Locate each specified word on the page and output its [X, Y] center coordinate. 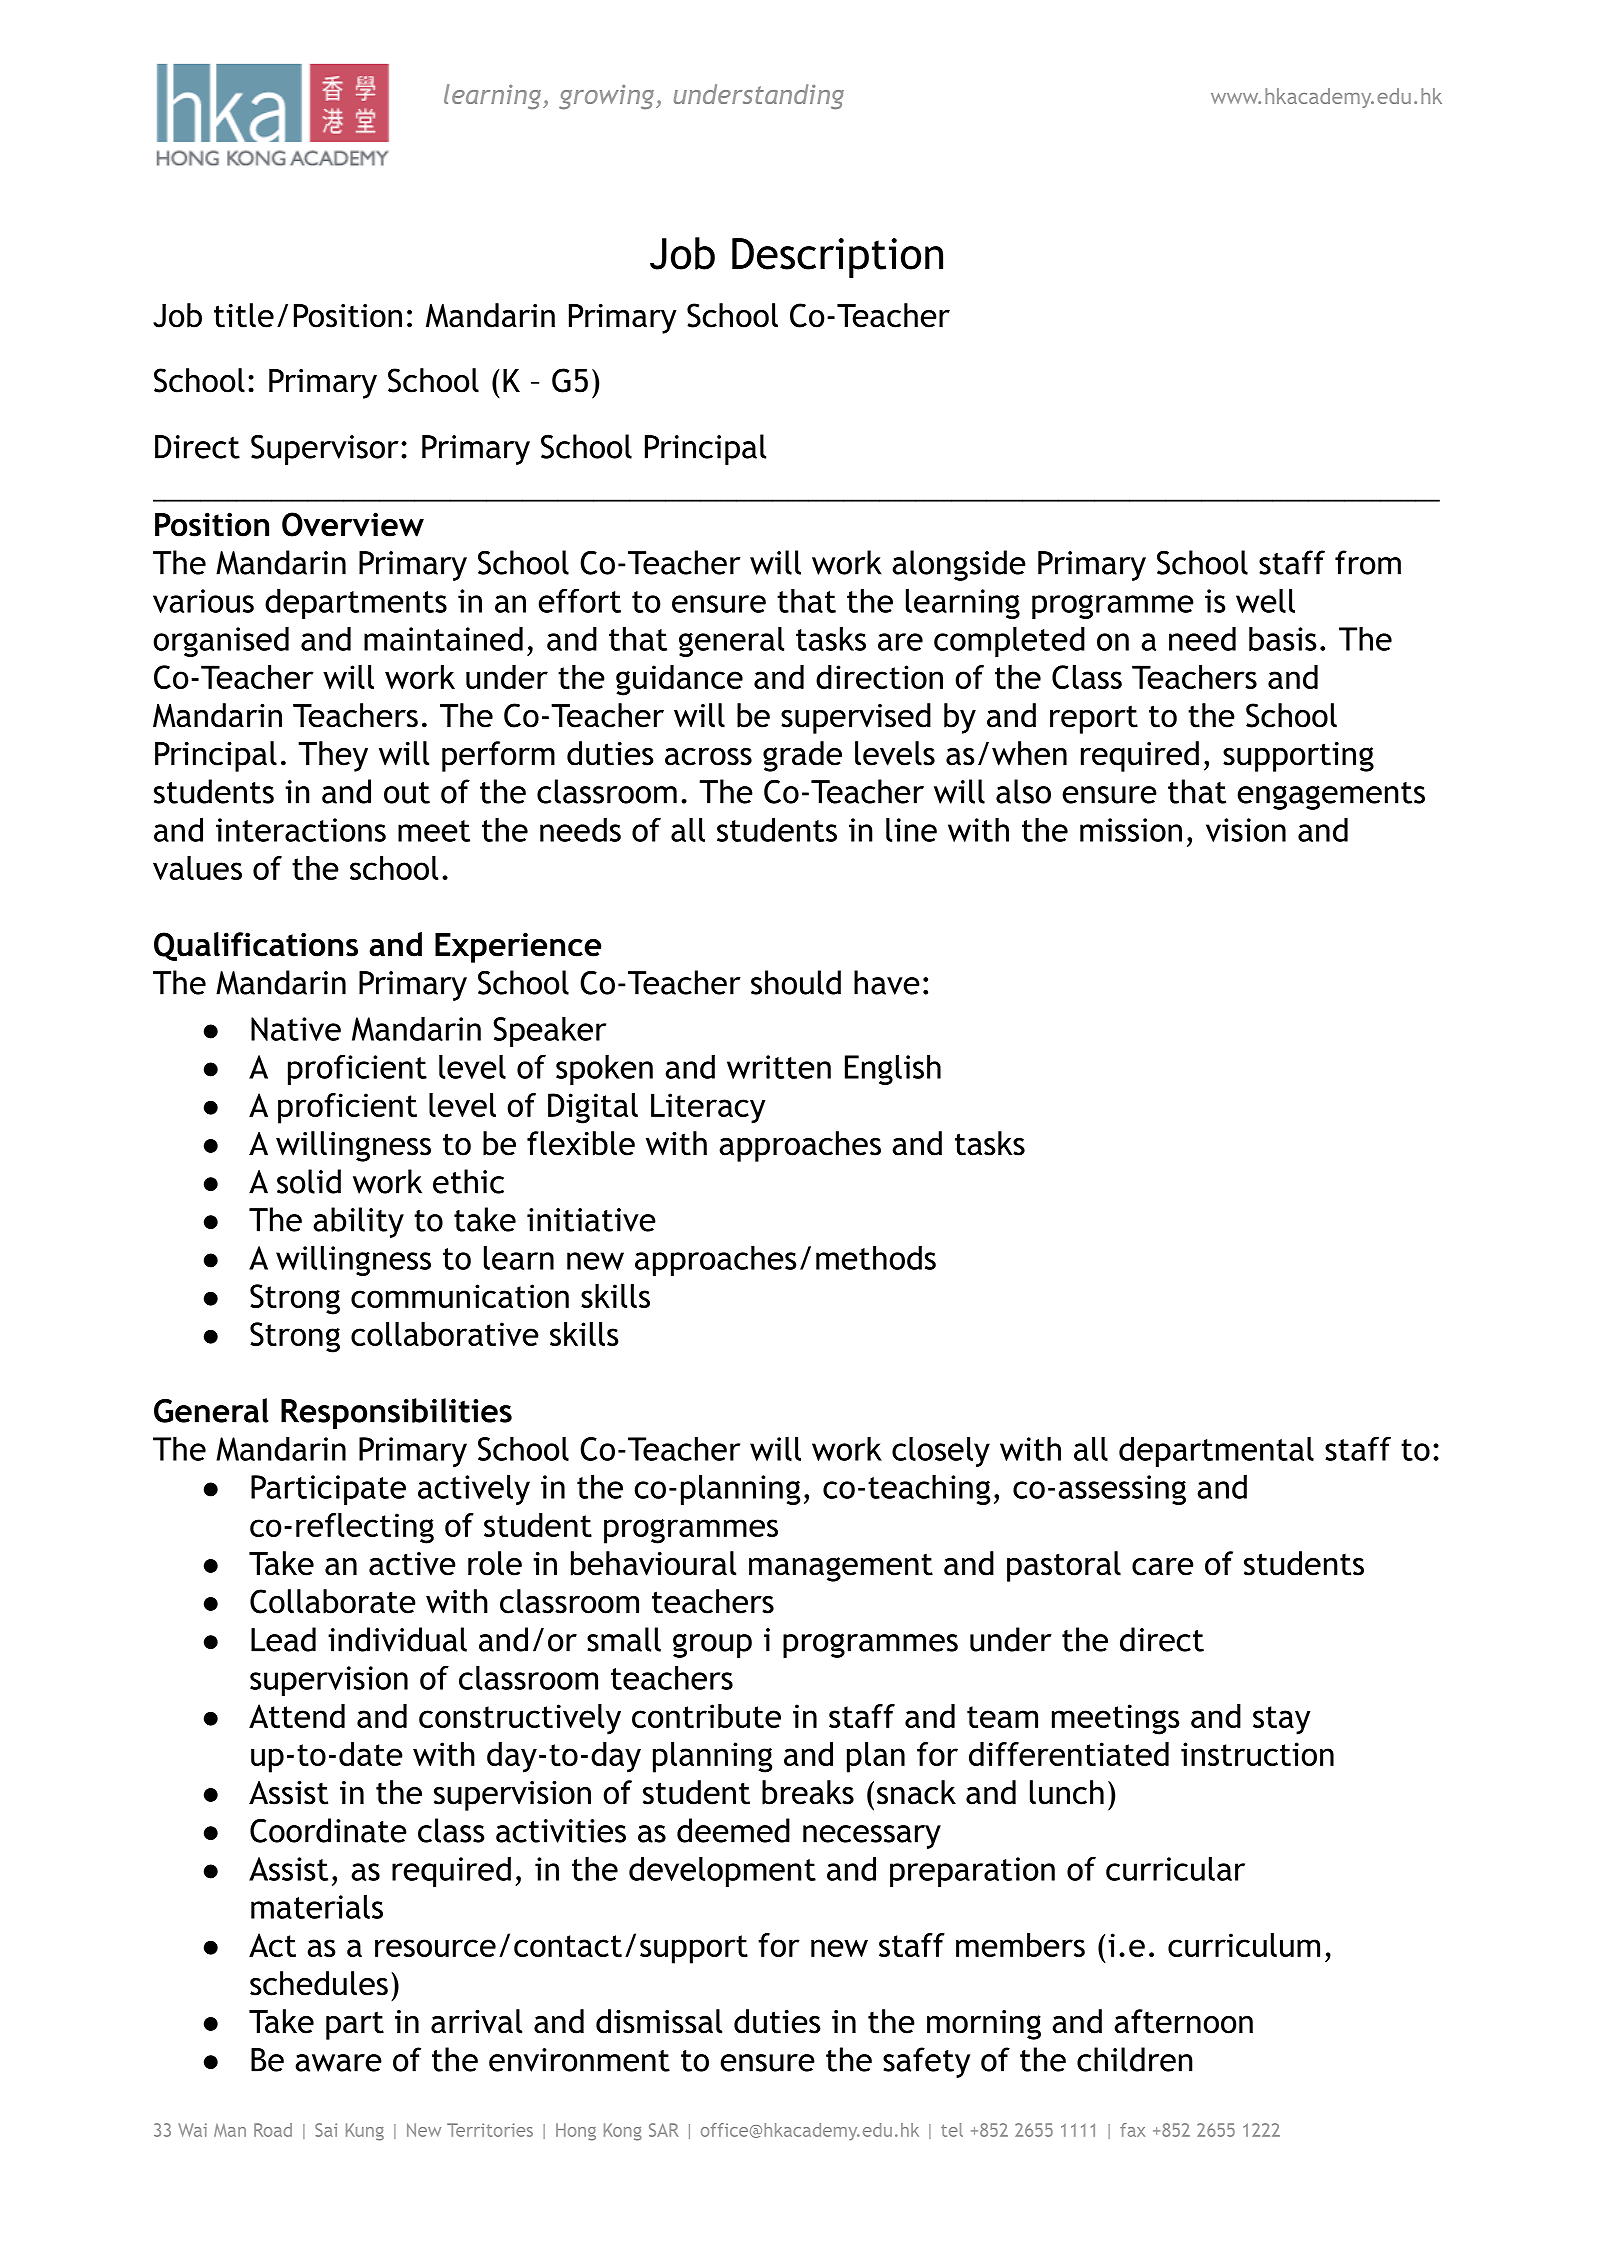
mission [1131, 830]
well [1265, 600]
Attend [297, 1716]
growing [608, 97]
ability [358, 1222]
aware [338, 2063]
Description [837, 258]
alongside [959, 565]
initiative [591, 1220]
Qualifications [256, 946]
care [1163, 1567]
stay [1282, 1720]
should [796, 982]
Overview [353, 524]
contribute [706, 1716]
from [1368, 562]
